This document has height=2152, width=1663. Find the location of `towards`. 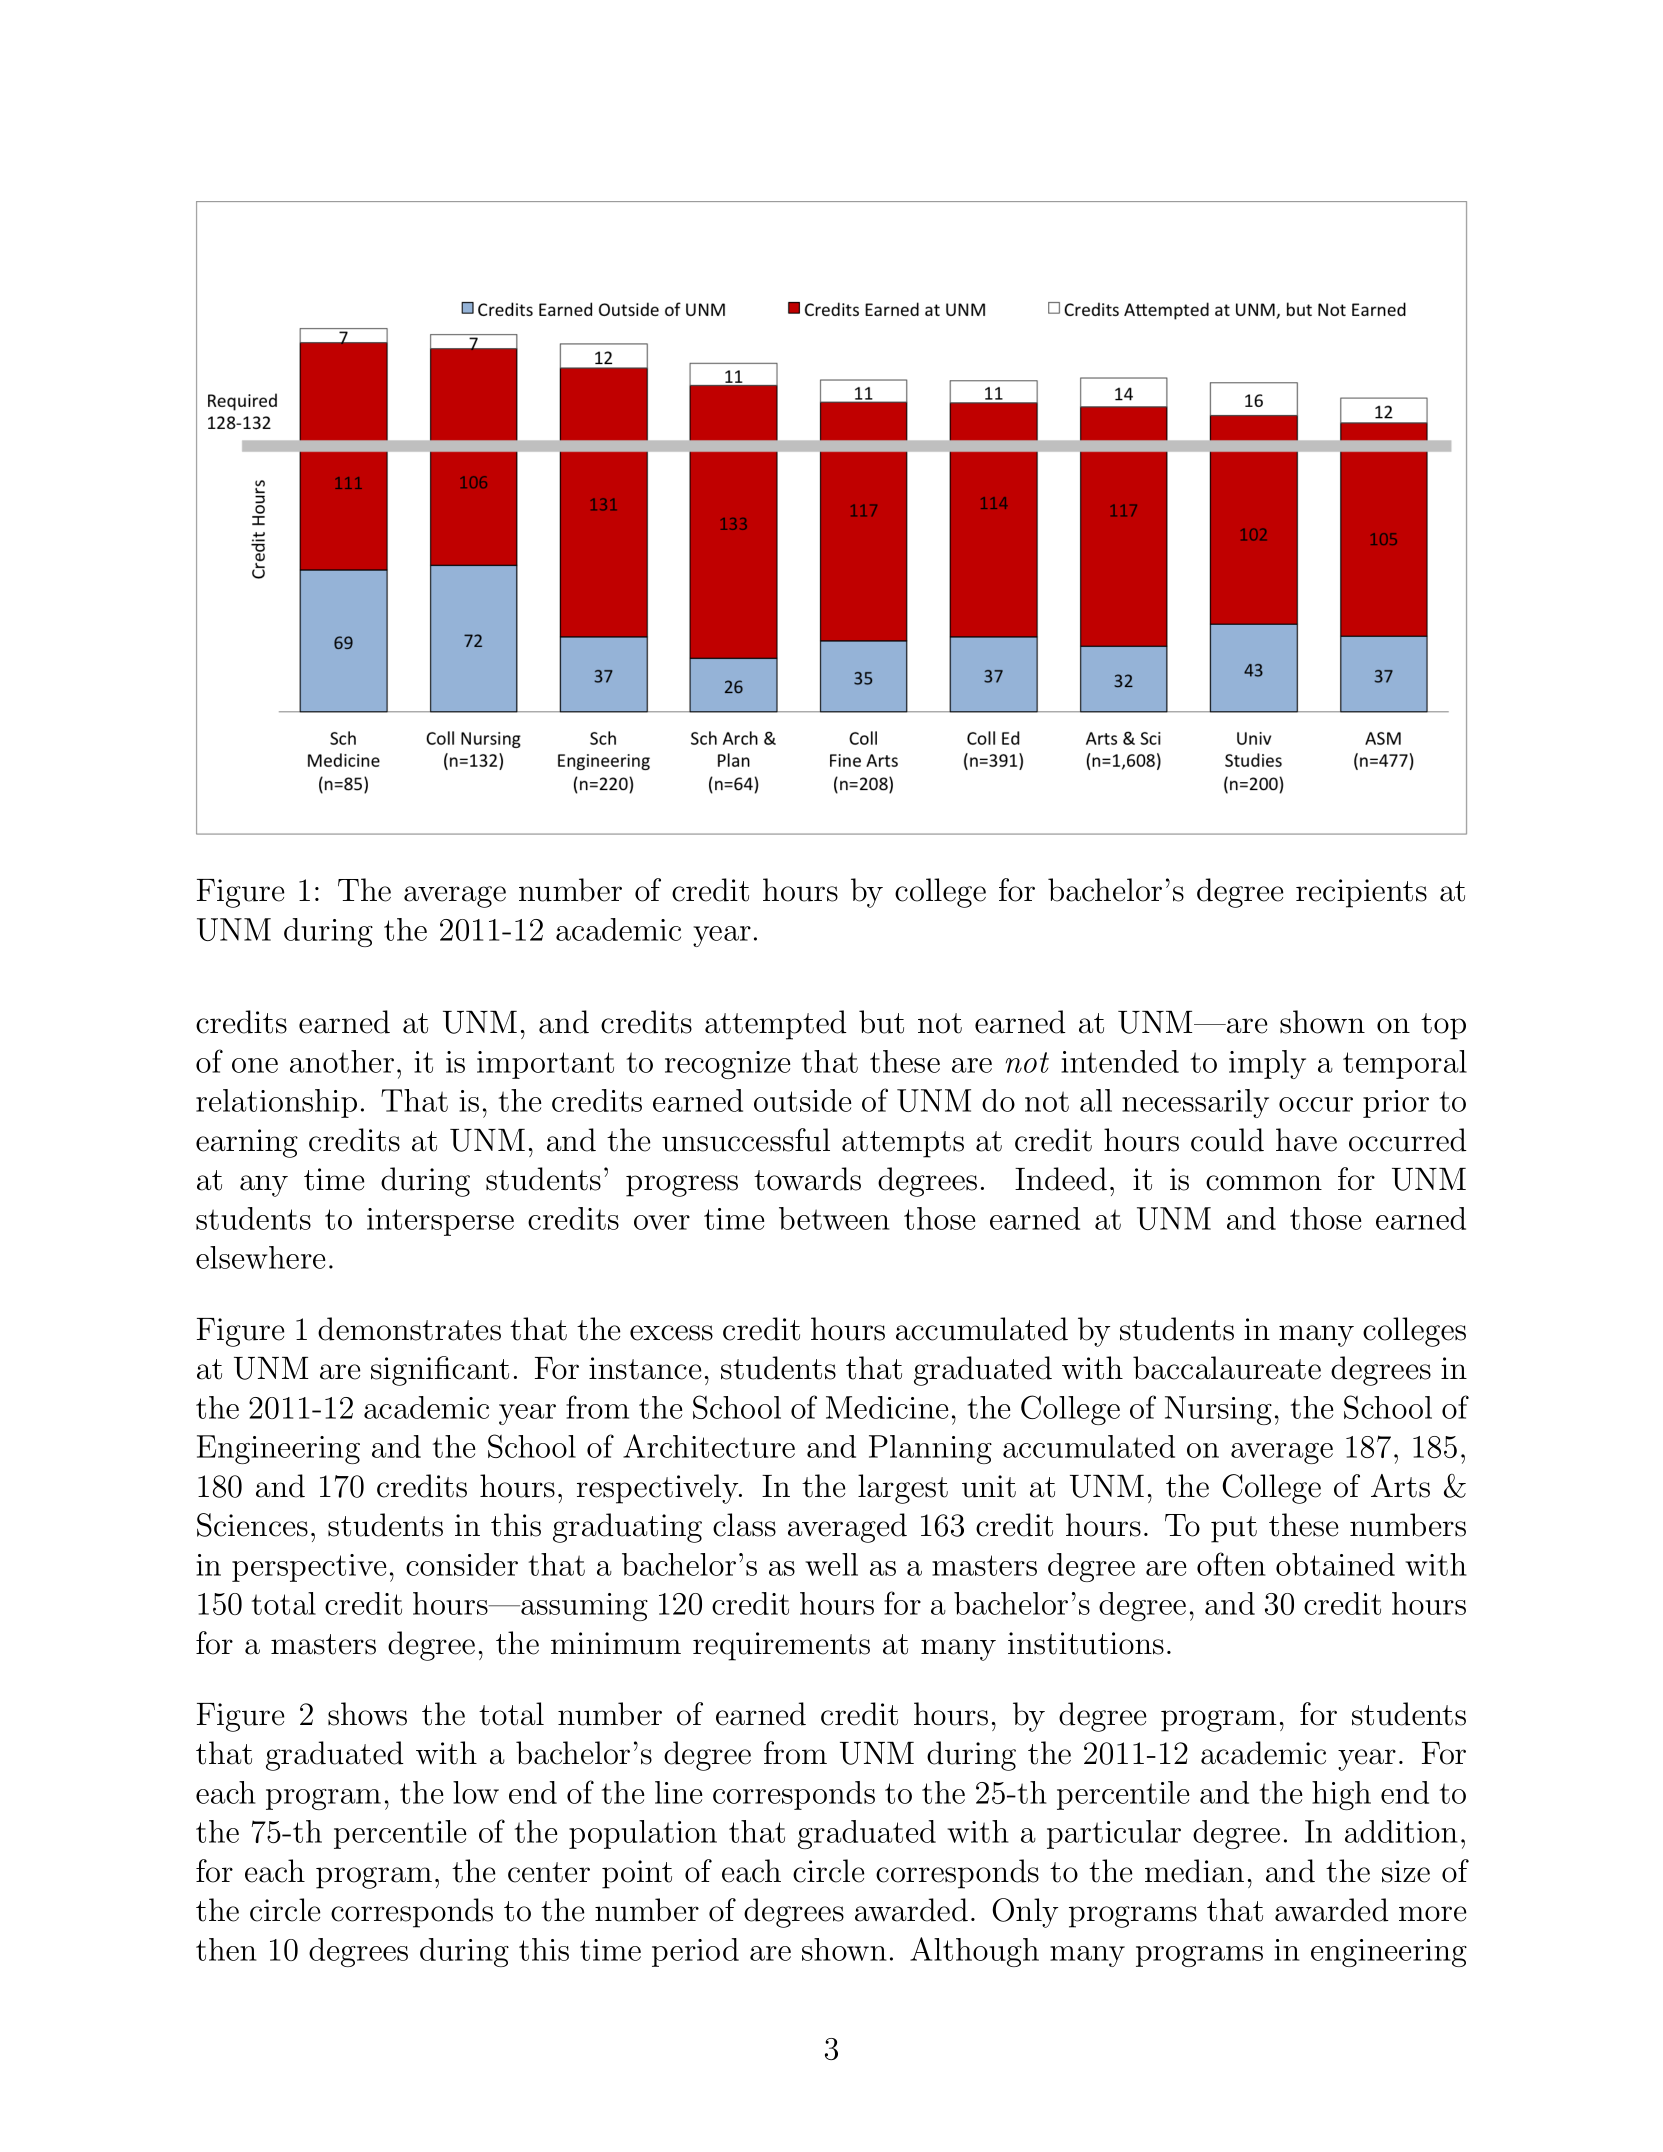

towards is located at coordinates (807, 1179).
